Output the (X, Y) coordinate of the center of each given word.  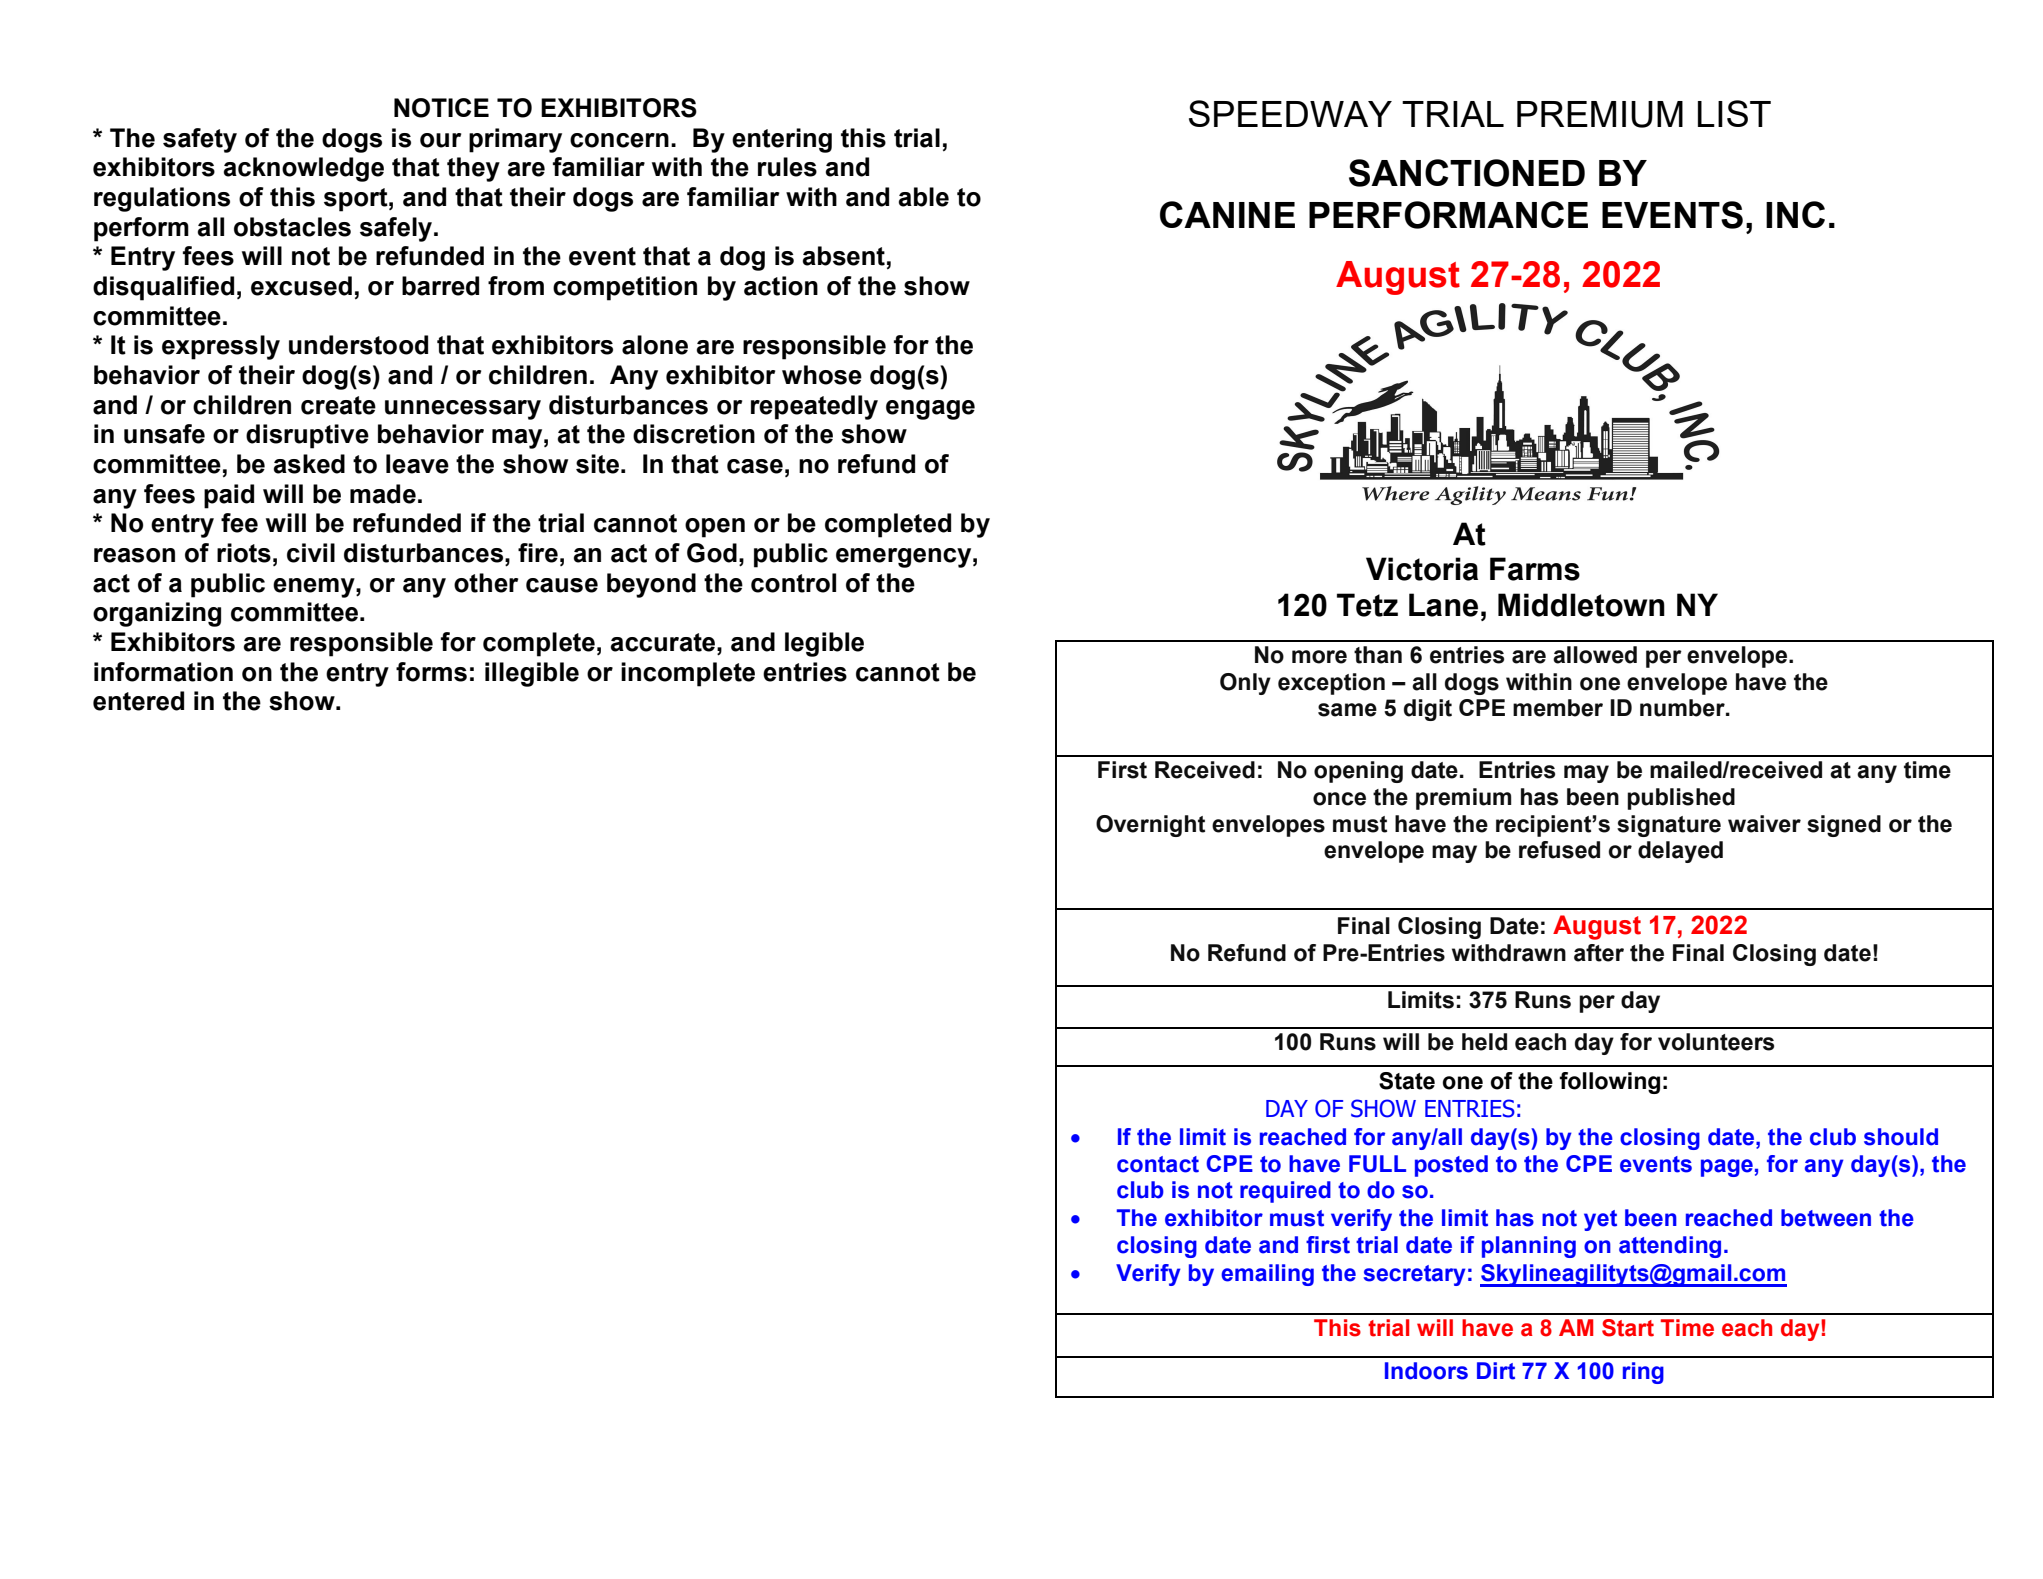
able (924, 197)
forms (431, 672)
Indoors (1426, 1371)
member (1558, 708)
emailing (1267, 1275)
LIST (1734, 113)
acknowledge (304, 169)
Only (1245, 684)
